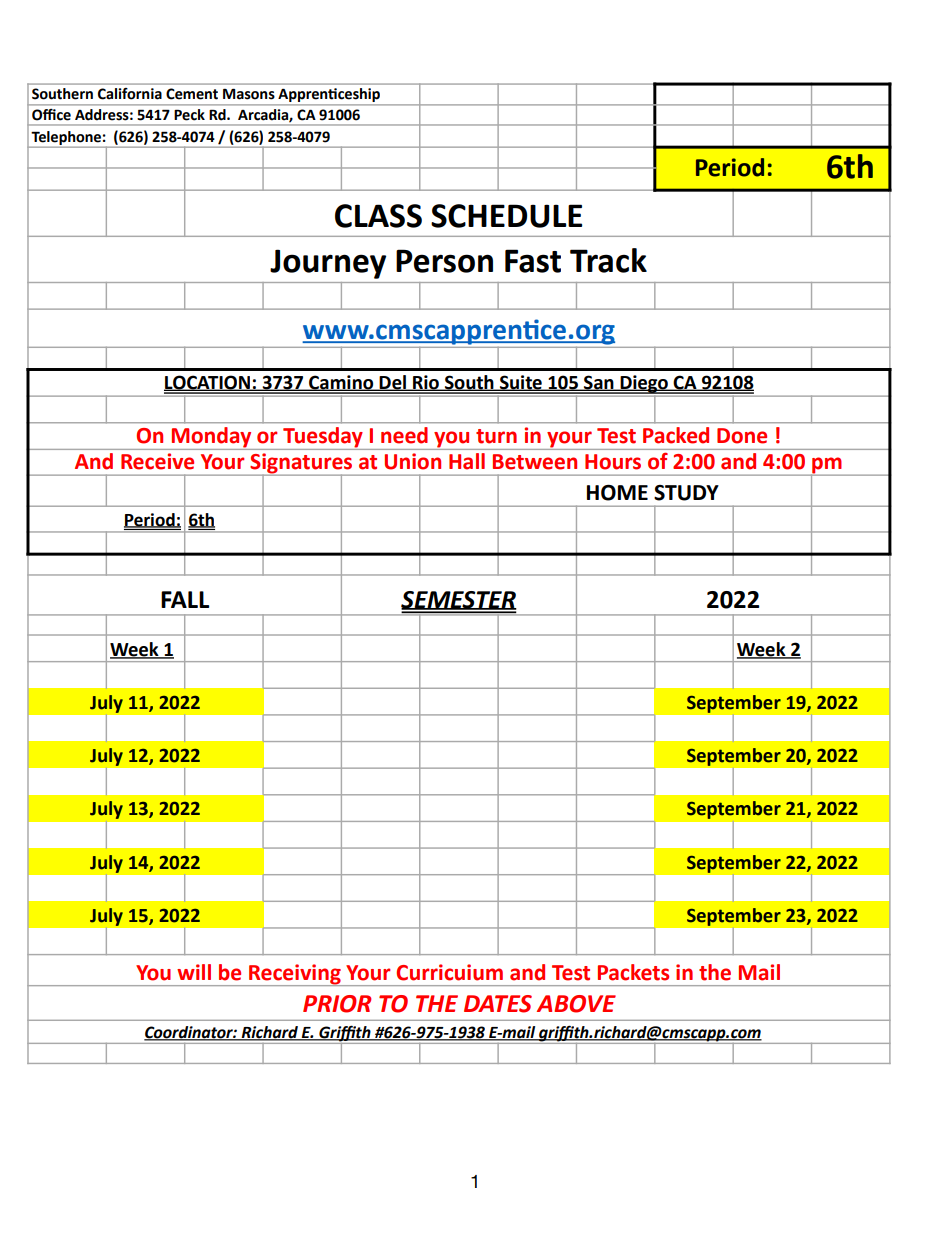  What do you see at coordinates (194, 972) in the document?
I see `will` at bounding box center [194, 972].
